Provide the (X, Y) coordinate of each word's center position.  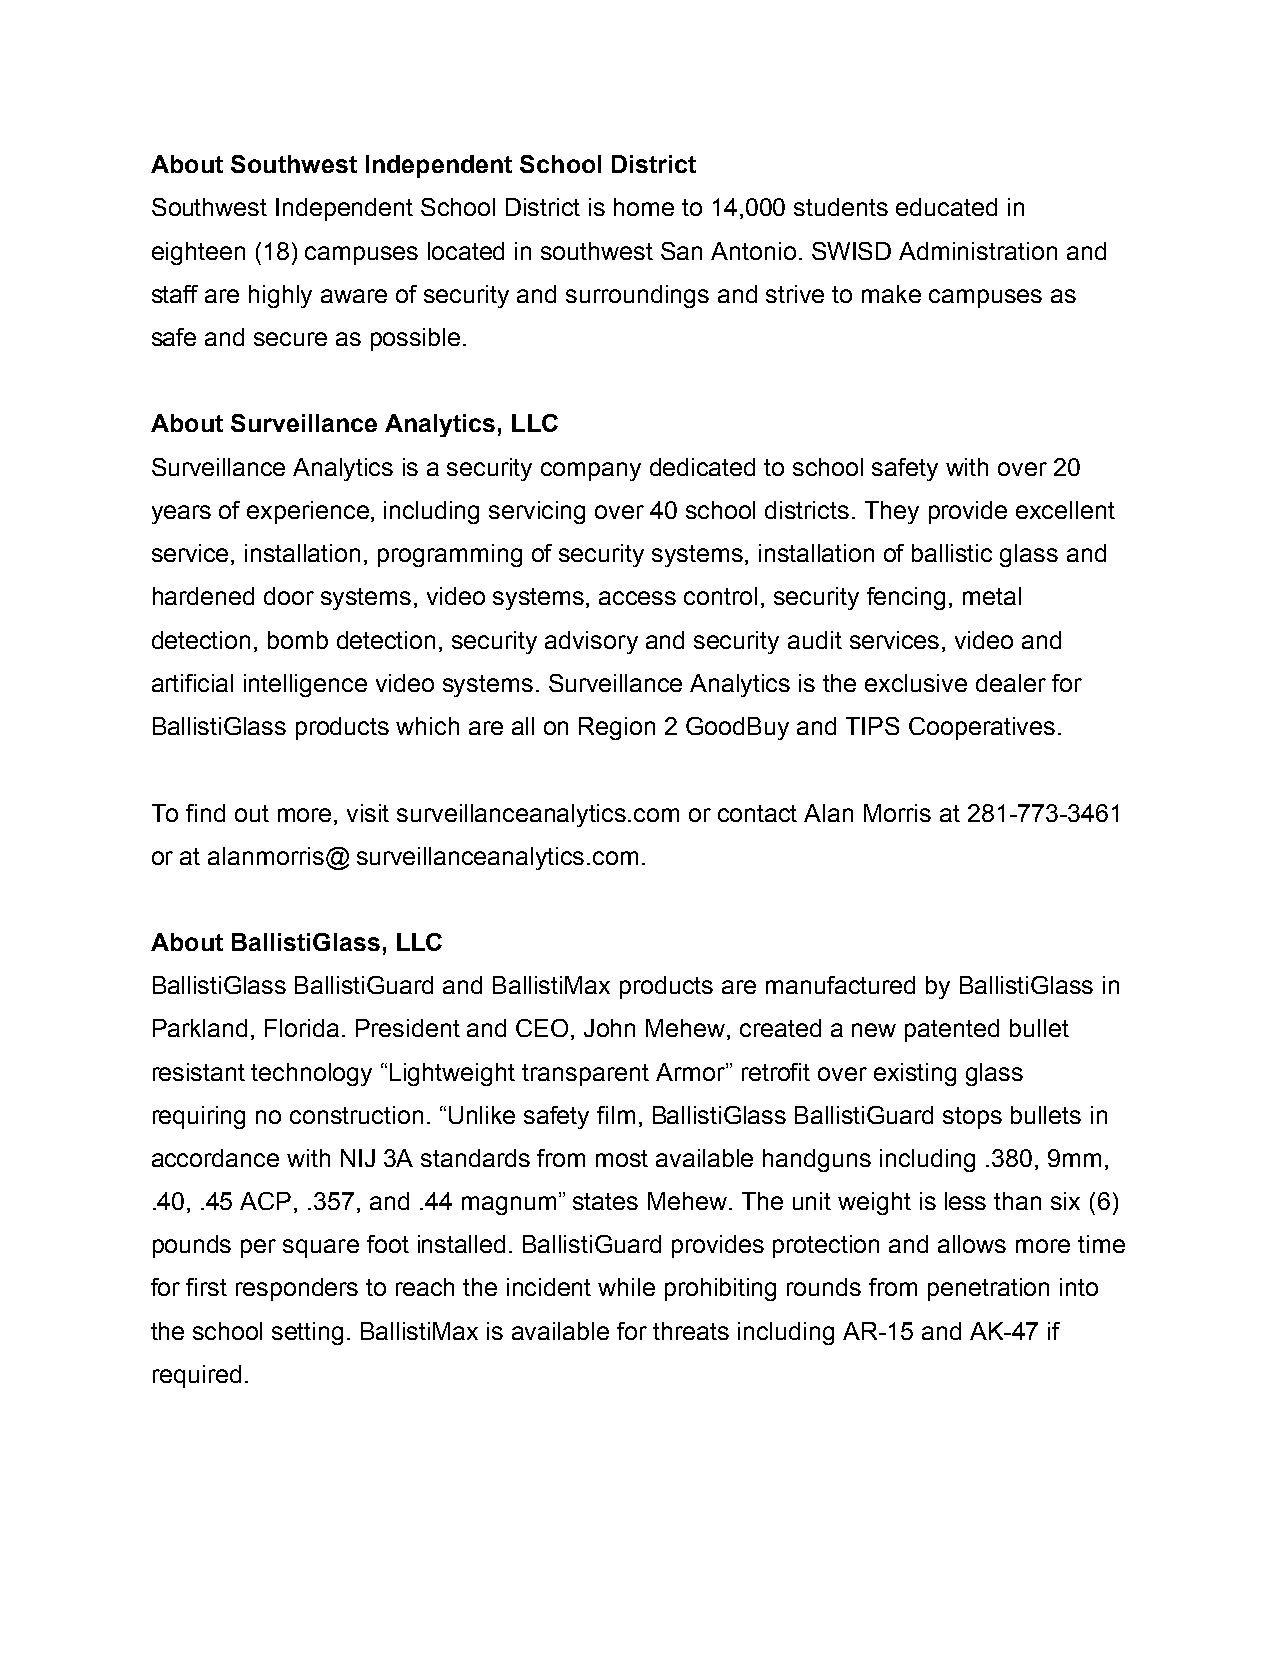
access (637, 598)
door (289, 596)
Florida (302, 1028)
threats (691, 1331)
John (609, 1028)
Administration (978, 251)
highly (280, 296)
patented (952, 1030)
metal (992, 596)
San (681, 251)
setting (307, 1333)
